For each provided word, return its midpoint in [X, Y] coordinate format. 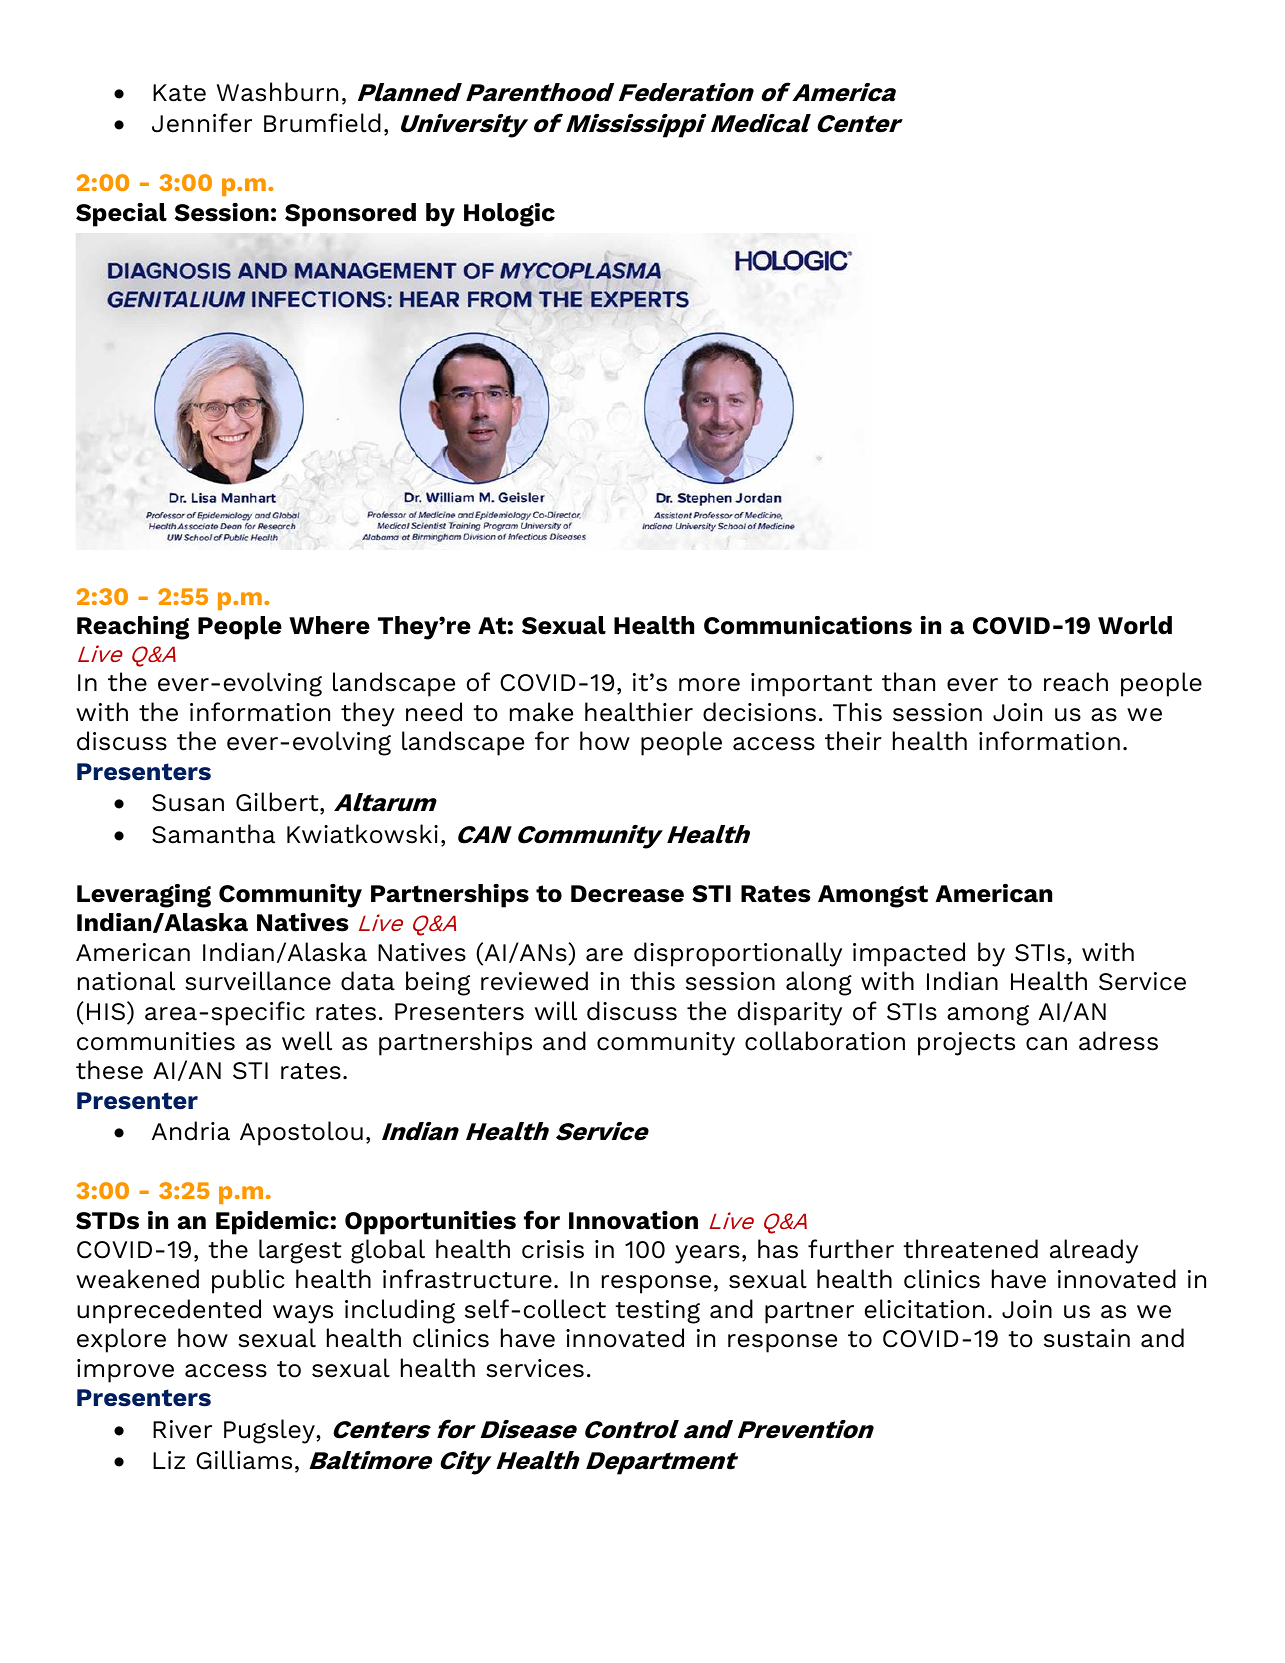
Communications [808, 625]
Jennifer [202, 123]
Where [329, 625]
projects [966, 1044]
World [1135, 625]
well [307, 1041]
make [541, 712]
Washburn [277, 92]
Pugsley [270, 1431]
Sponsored [350, 215]
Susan [188, 803]
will [556, 1011]
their [853, 741]
